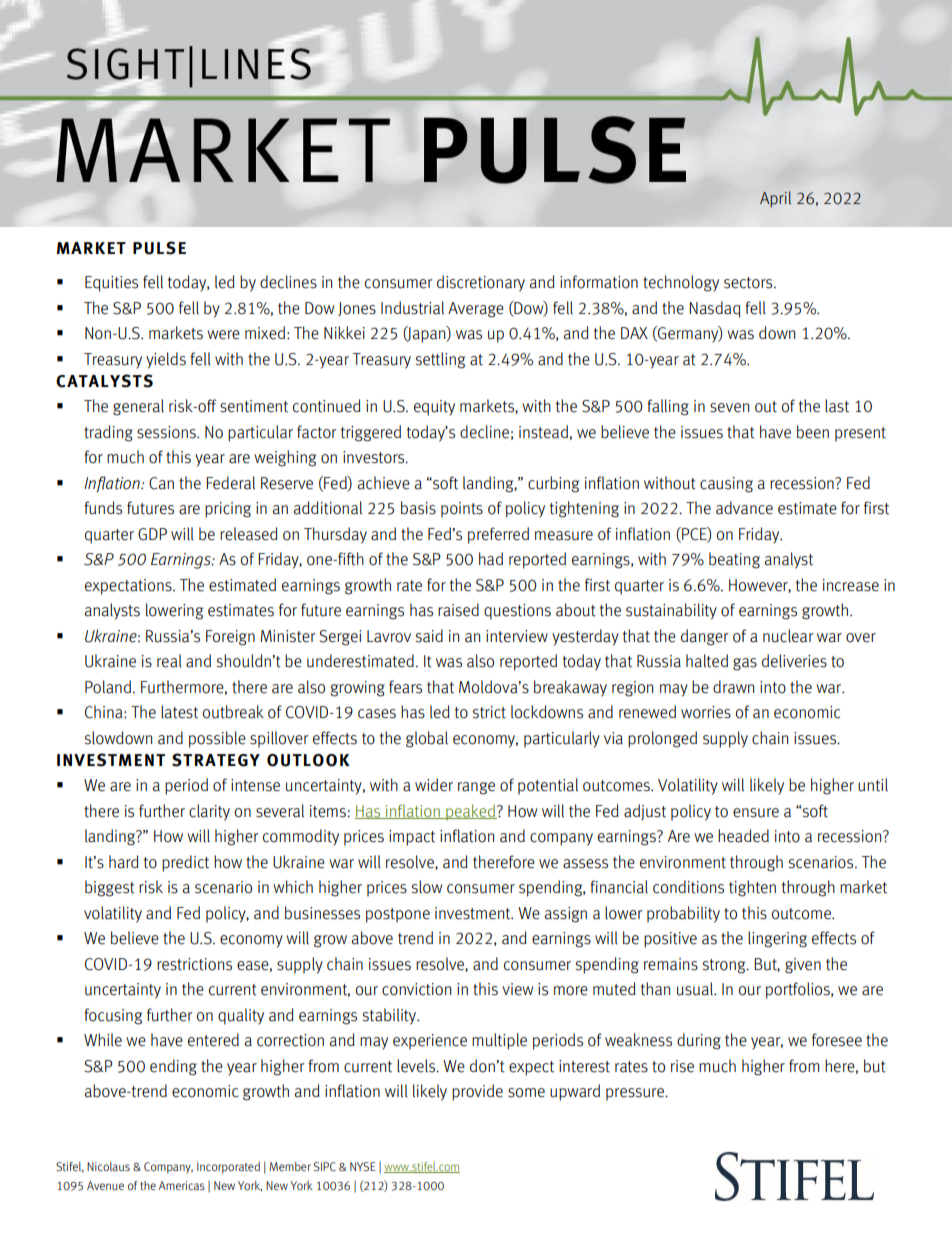  I want to click on instead, so click(543, 432).
